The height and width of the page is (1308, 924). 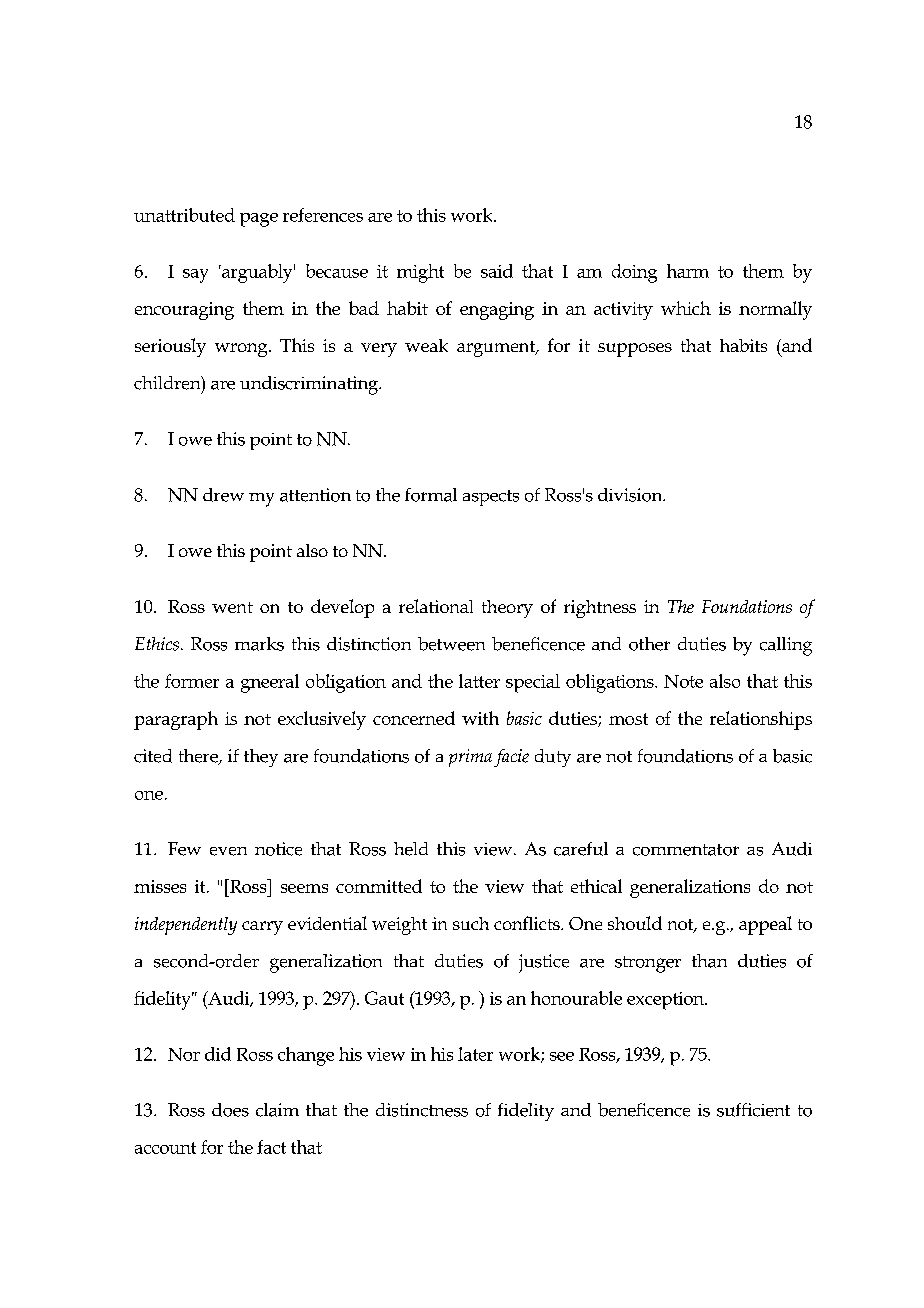 What do you see at coordinates (230, 1110) in the page?
I see `does` at bounding box center [230, 1110].
